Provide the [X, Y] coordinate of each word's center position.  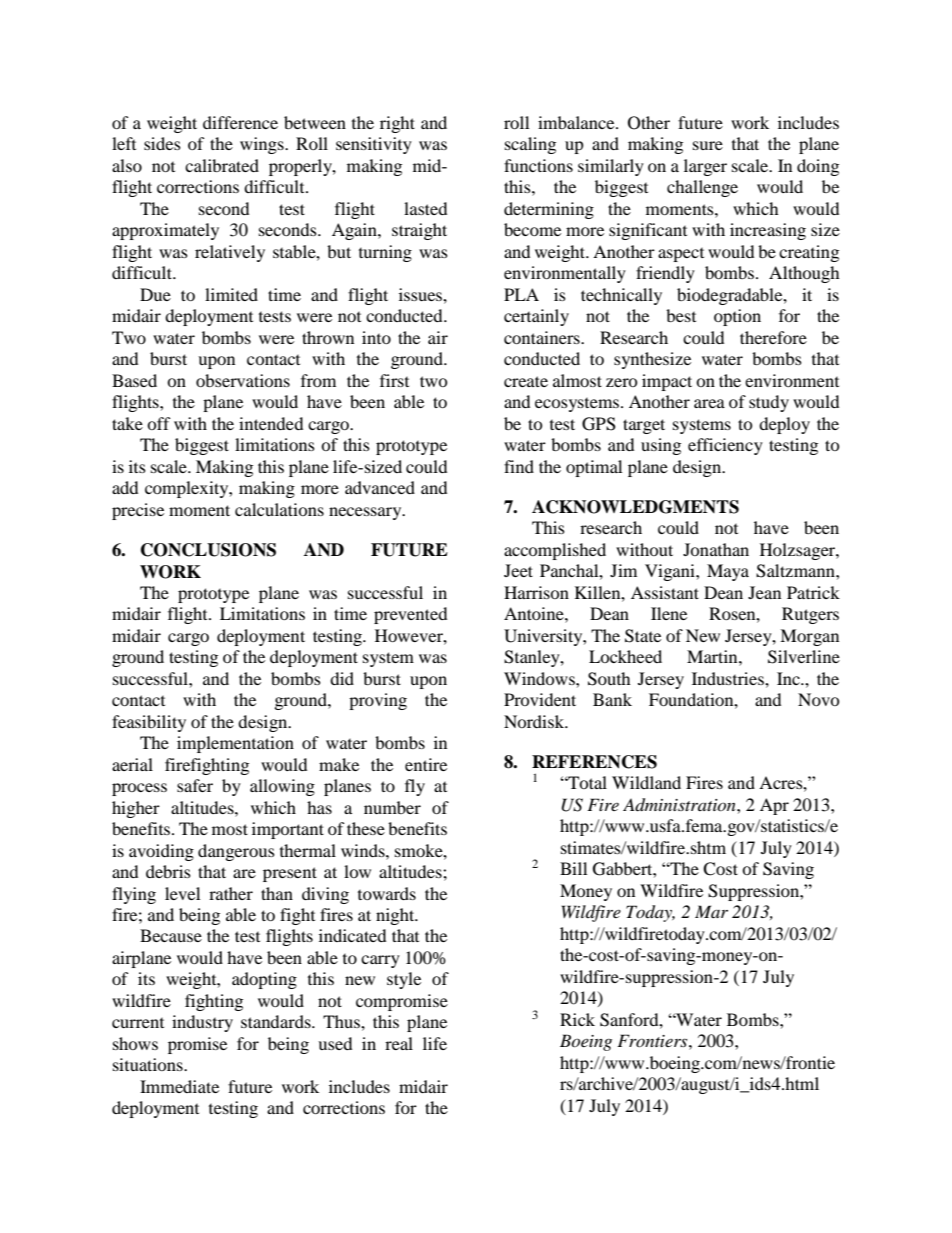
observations [243, 380]
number [392, 807]
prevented [410, 615]
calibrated [222, 165]
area [709, 403]
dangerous [236, 852]
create [526, 381]
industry [202, 1023]
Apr [774, 806]
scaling [530, 145]
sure [708, 145]
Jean [764, 592]
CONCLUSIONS [208, 550]
